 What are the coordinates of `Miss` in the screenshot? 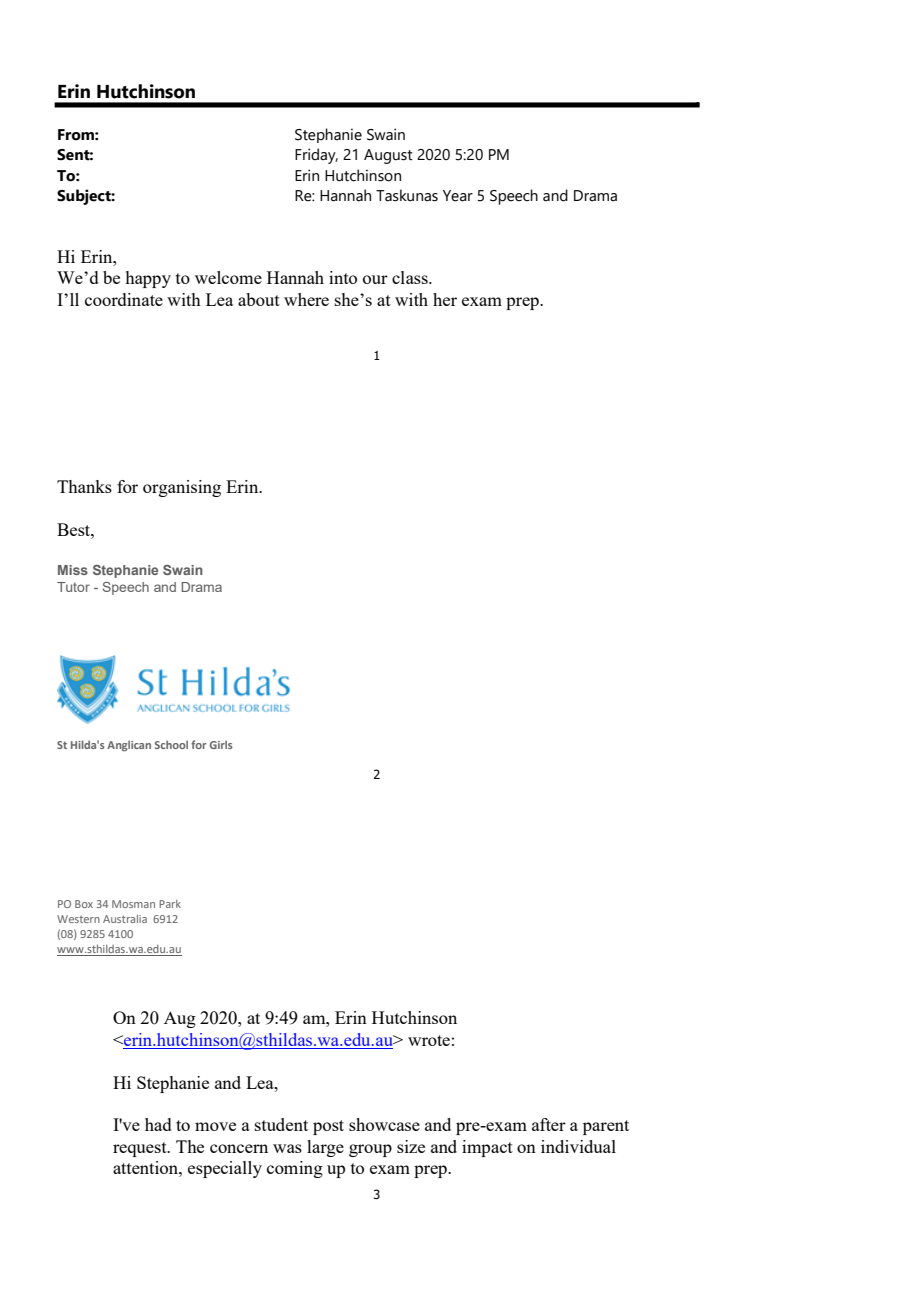 It's located at (73, 570).
